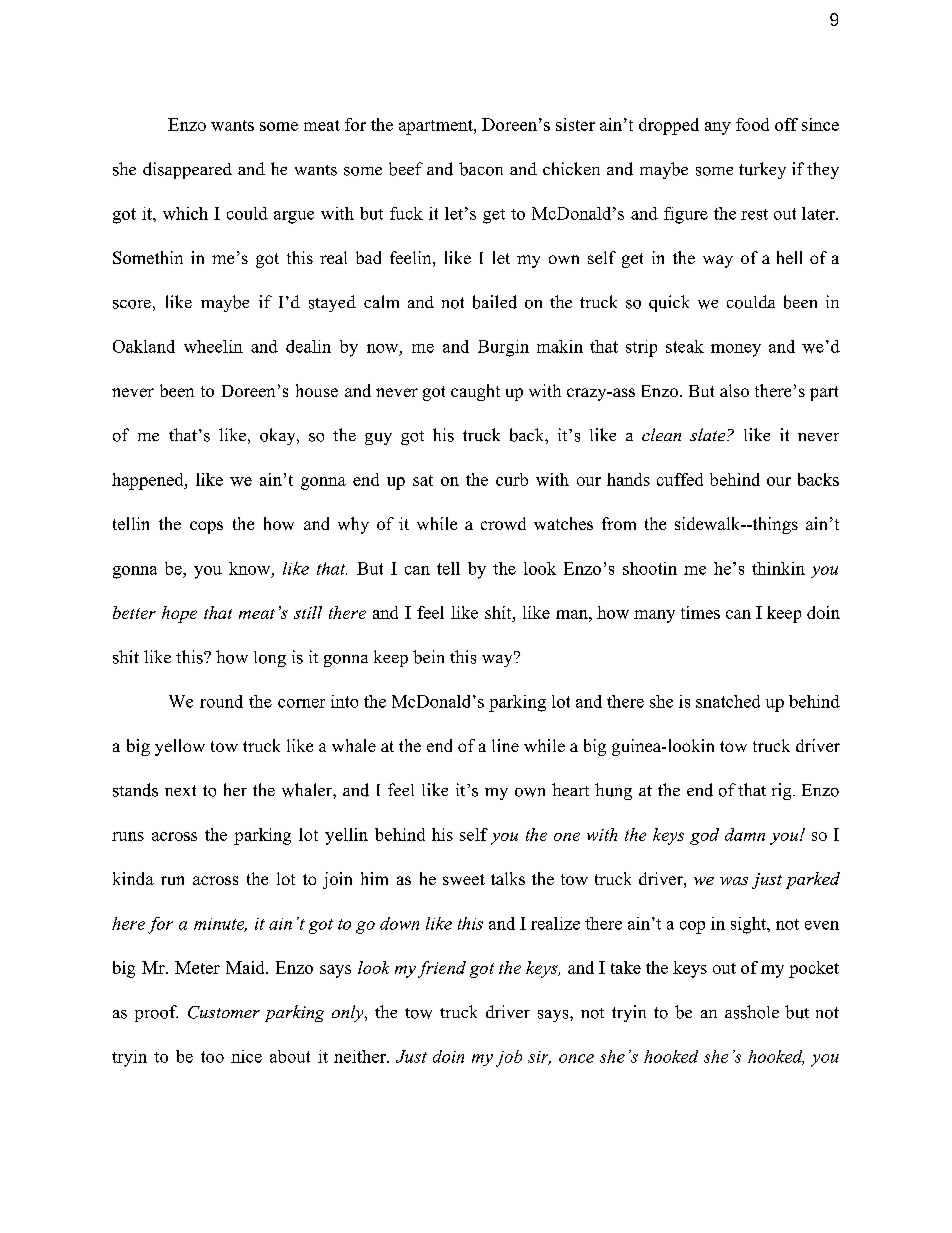  What do you see at coordinates (700, 612) in the screenshot?
I see `times` at bounding box center [700, 612].
